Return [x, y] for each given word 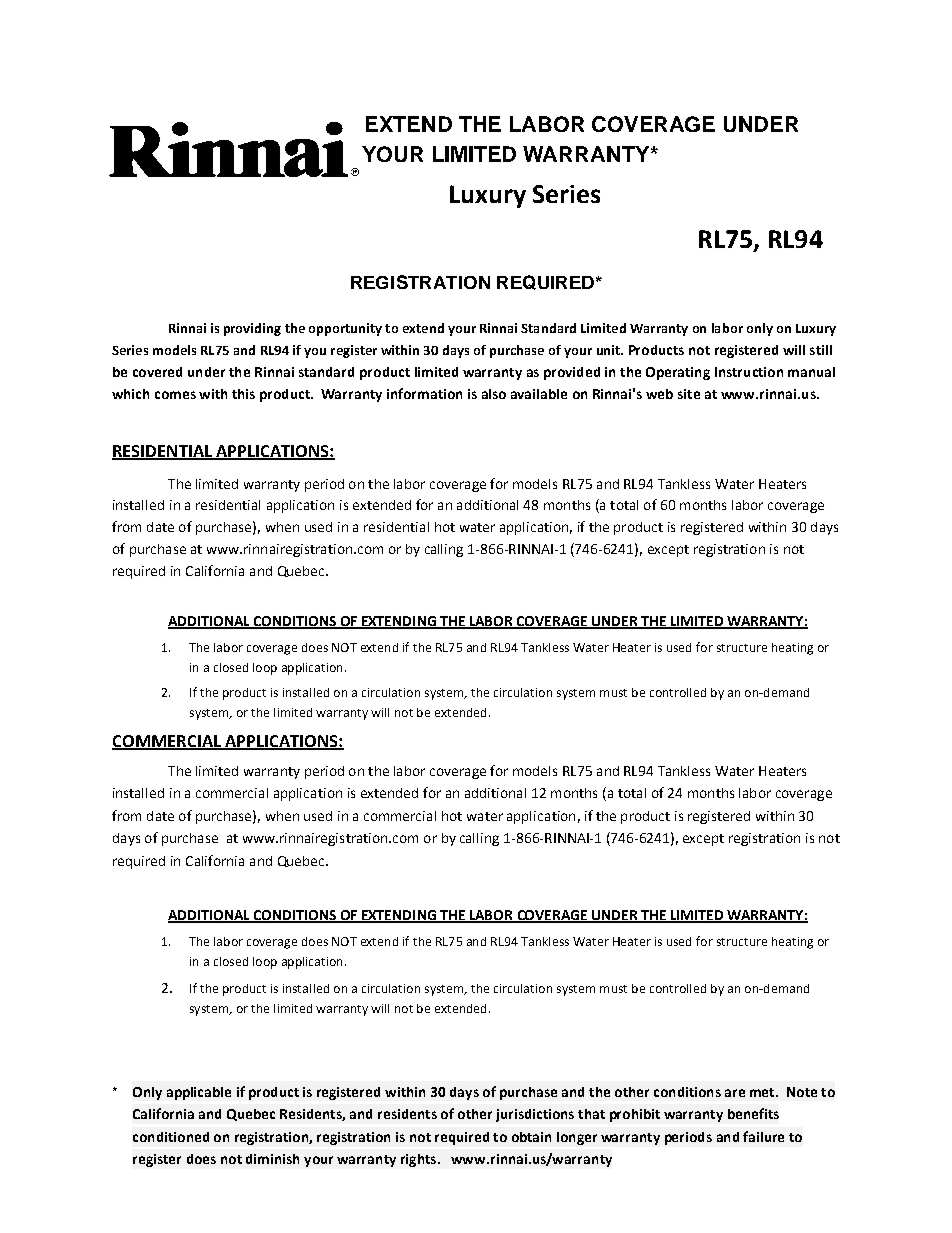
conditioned [171, 1137]
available [539, 394]
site [689, 394]
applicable [199, 1093]
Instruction [749, 372]
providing [252, 329]
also [494, 394]
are [735, 1093]
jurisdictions [535, 1115]
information [424, 393]
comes [175, 395]
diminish [272, 1159]
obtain [531, 1137]
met [763, 1092]
